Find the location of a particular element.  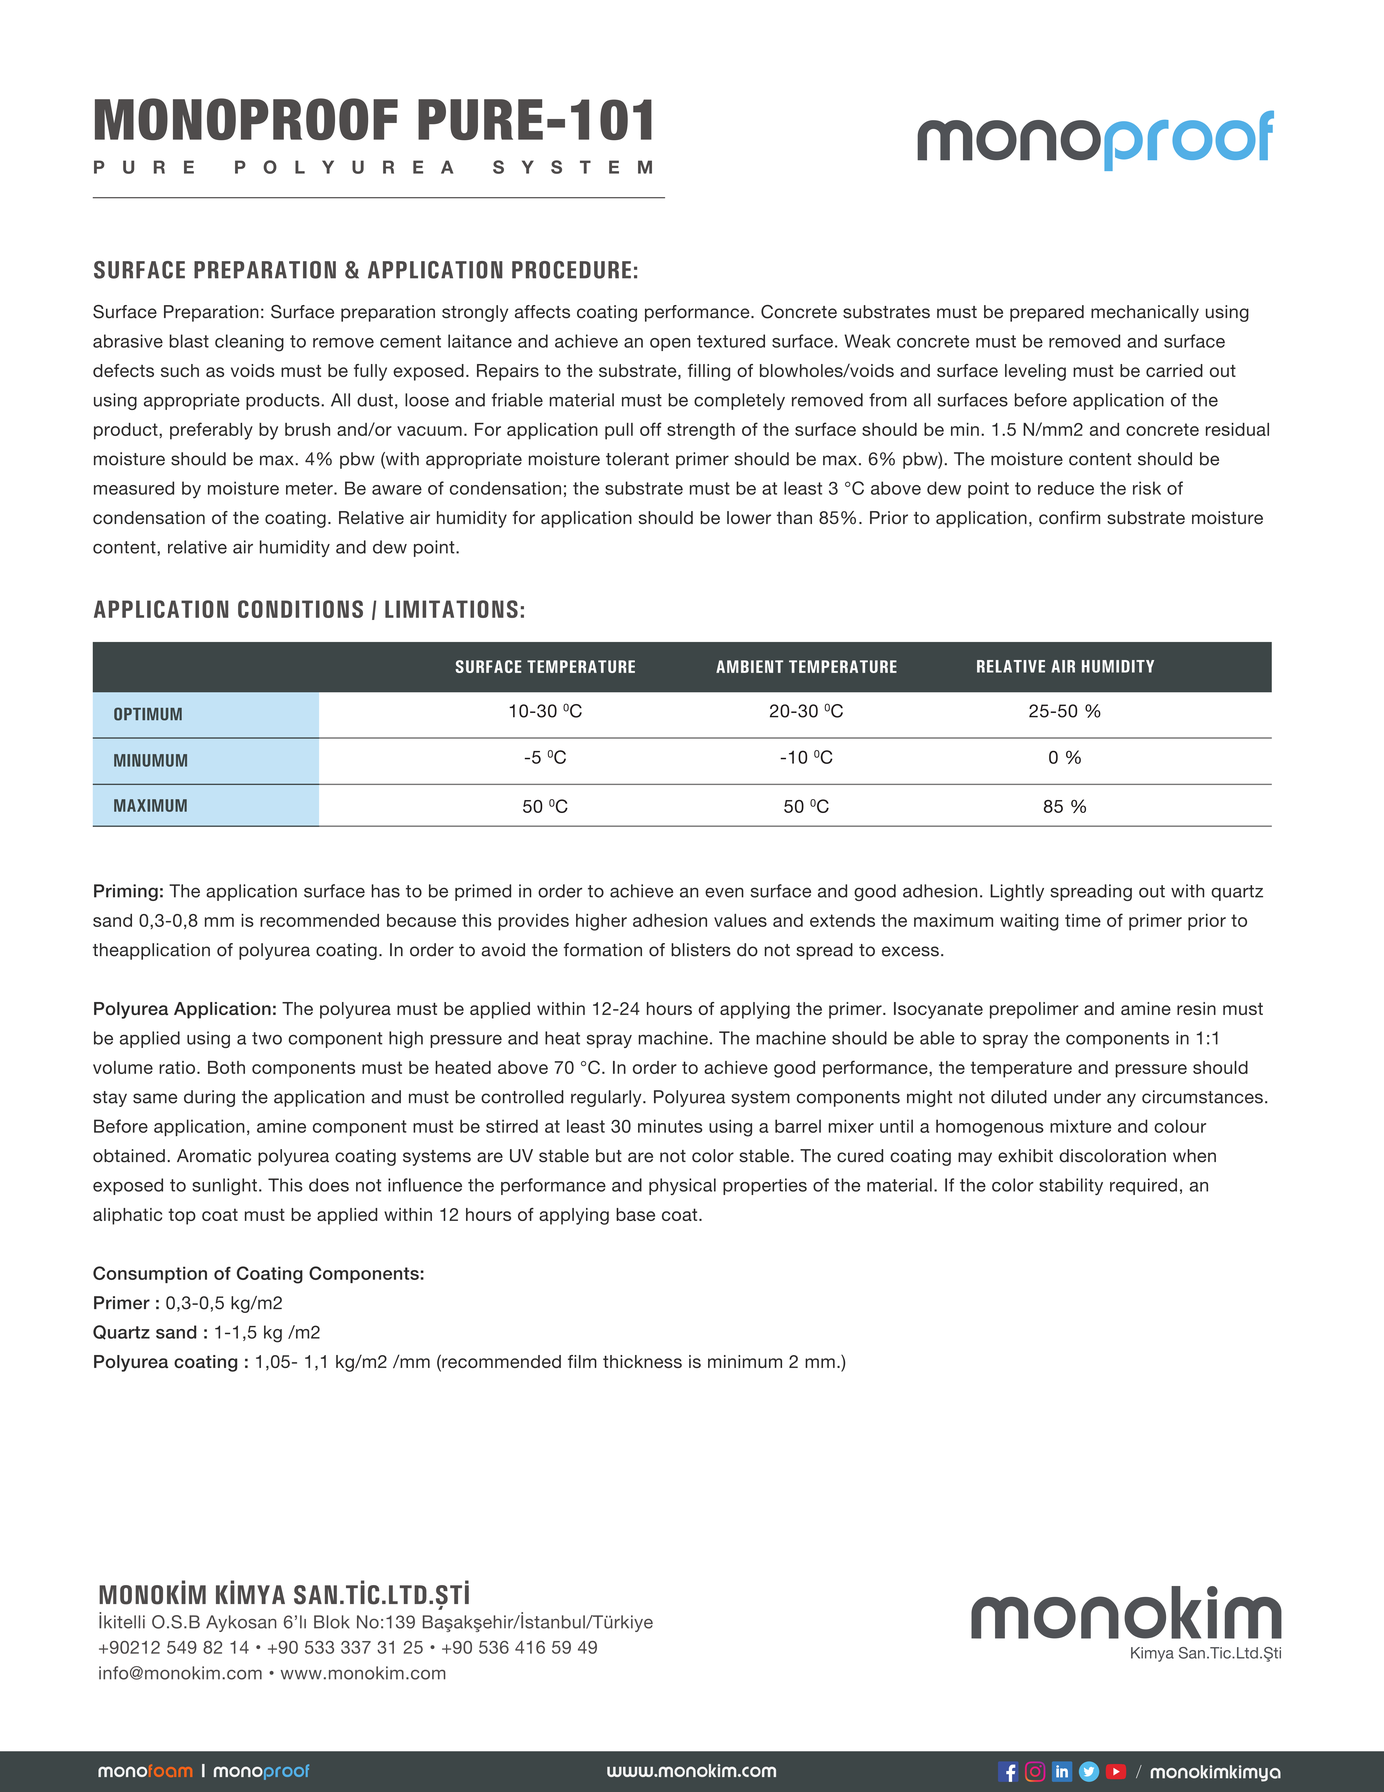

Consumption is located at coordinates (150, 1274).
